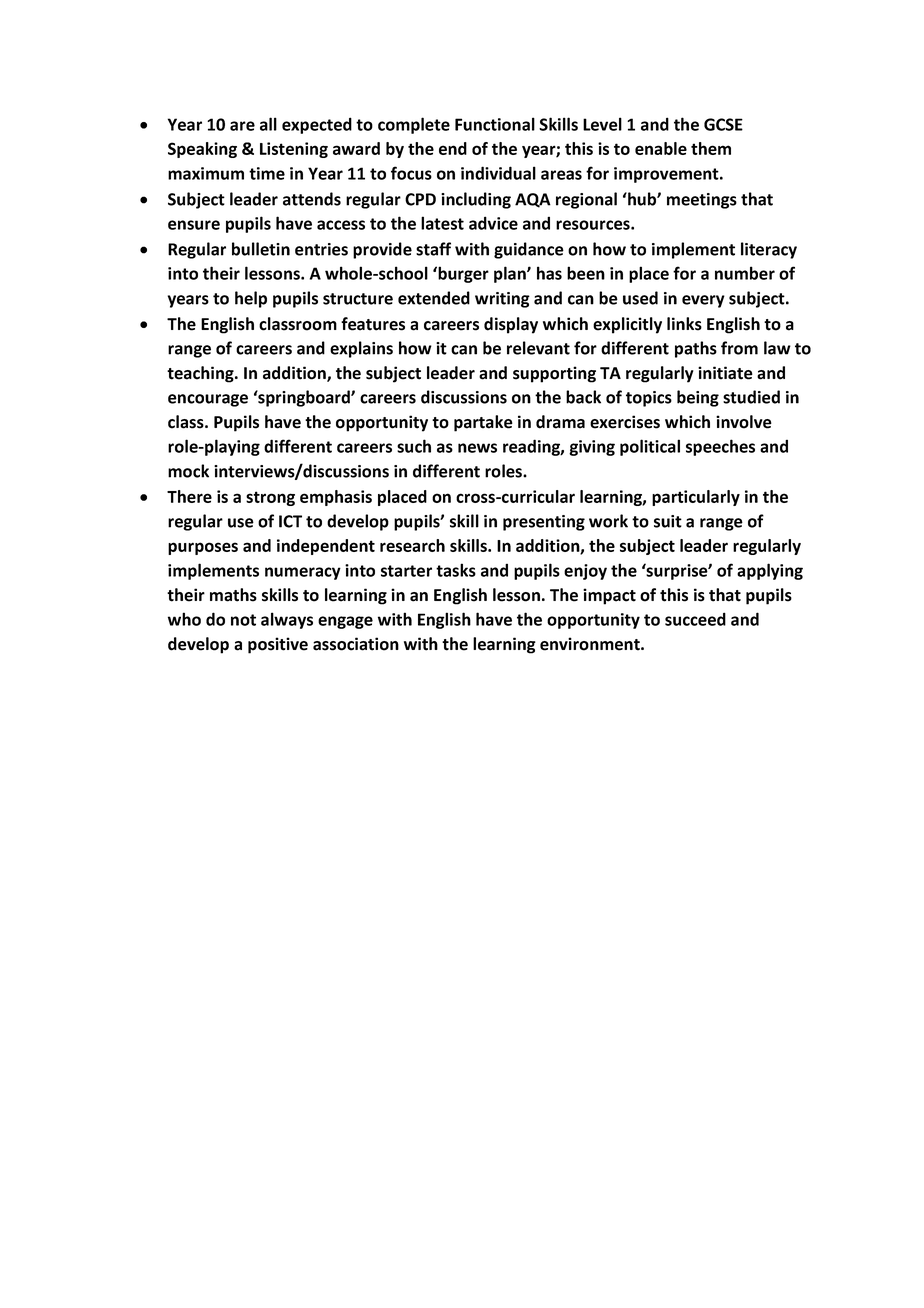 This screenshot has height=1308, width=924. I want to click on being, so click(698, 398).
